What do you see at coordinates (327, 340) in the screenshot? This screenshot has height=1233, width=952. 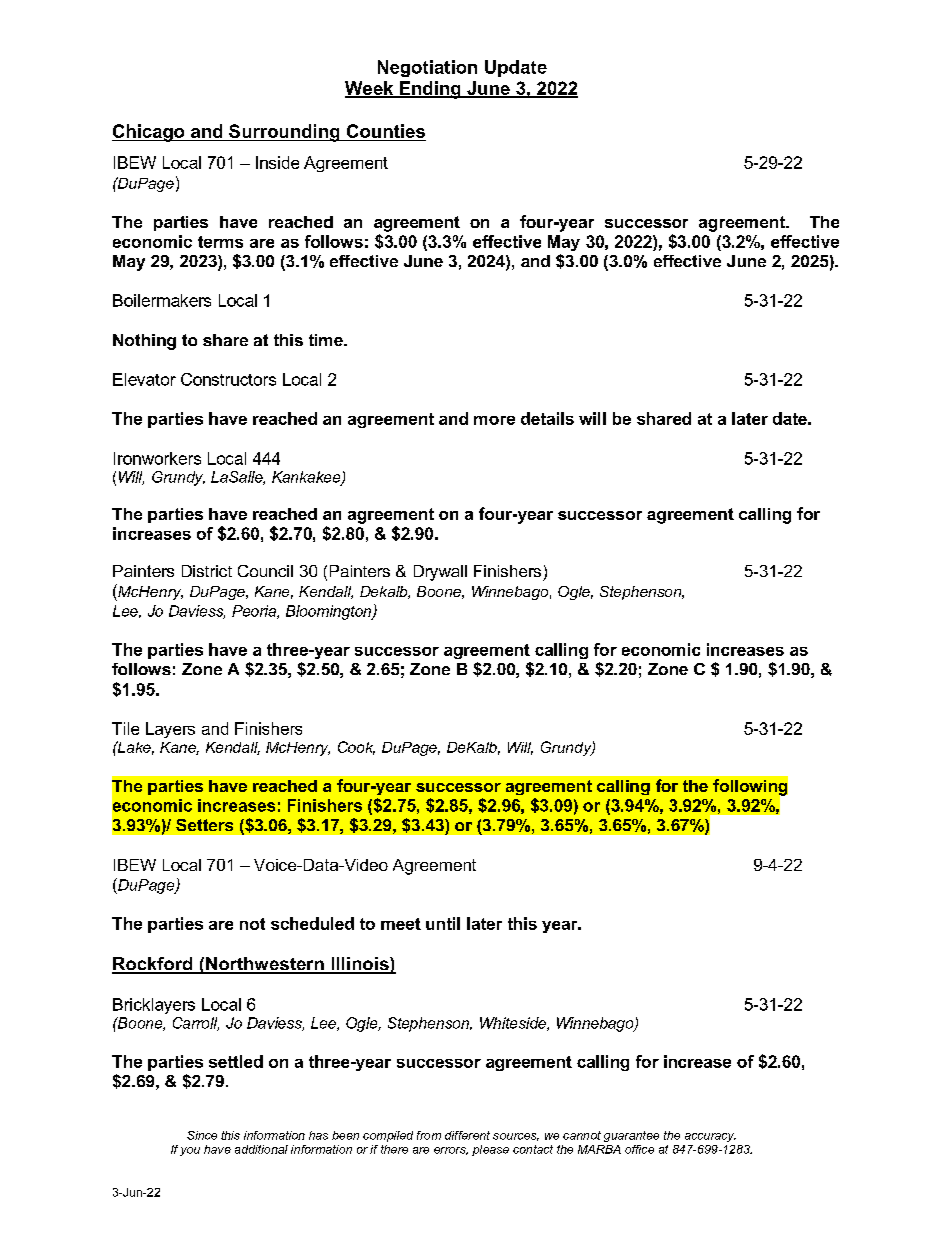 I see `time` at bounding box center [327, 340].
